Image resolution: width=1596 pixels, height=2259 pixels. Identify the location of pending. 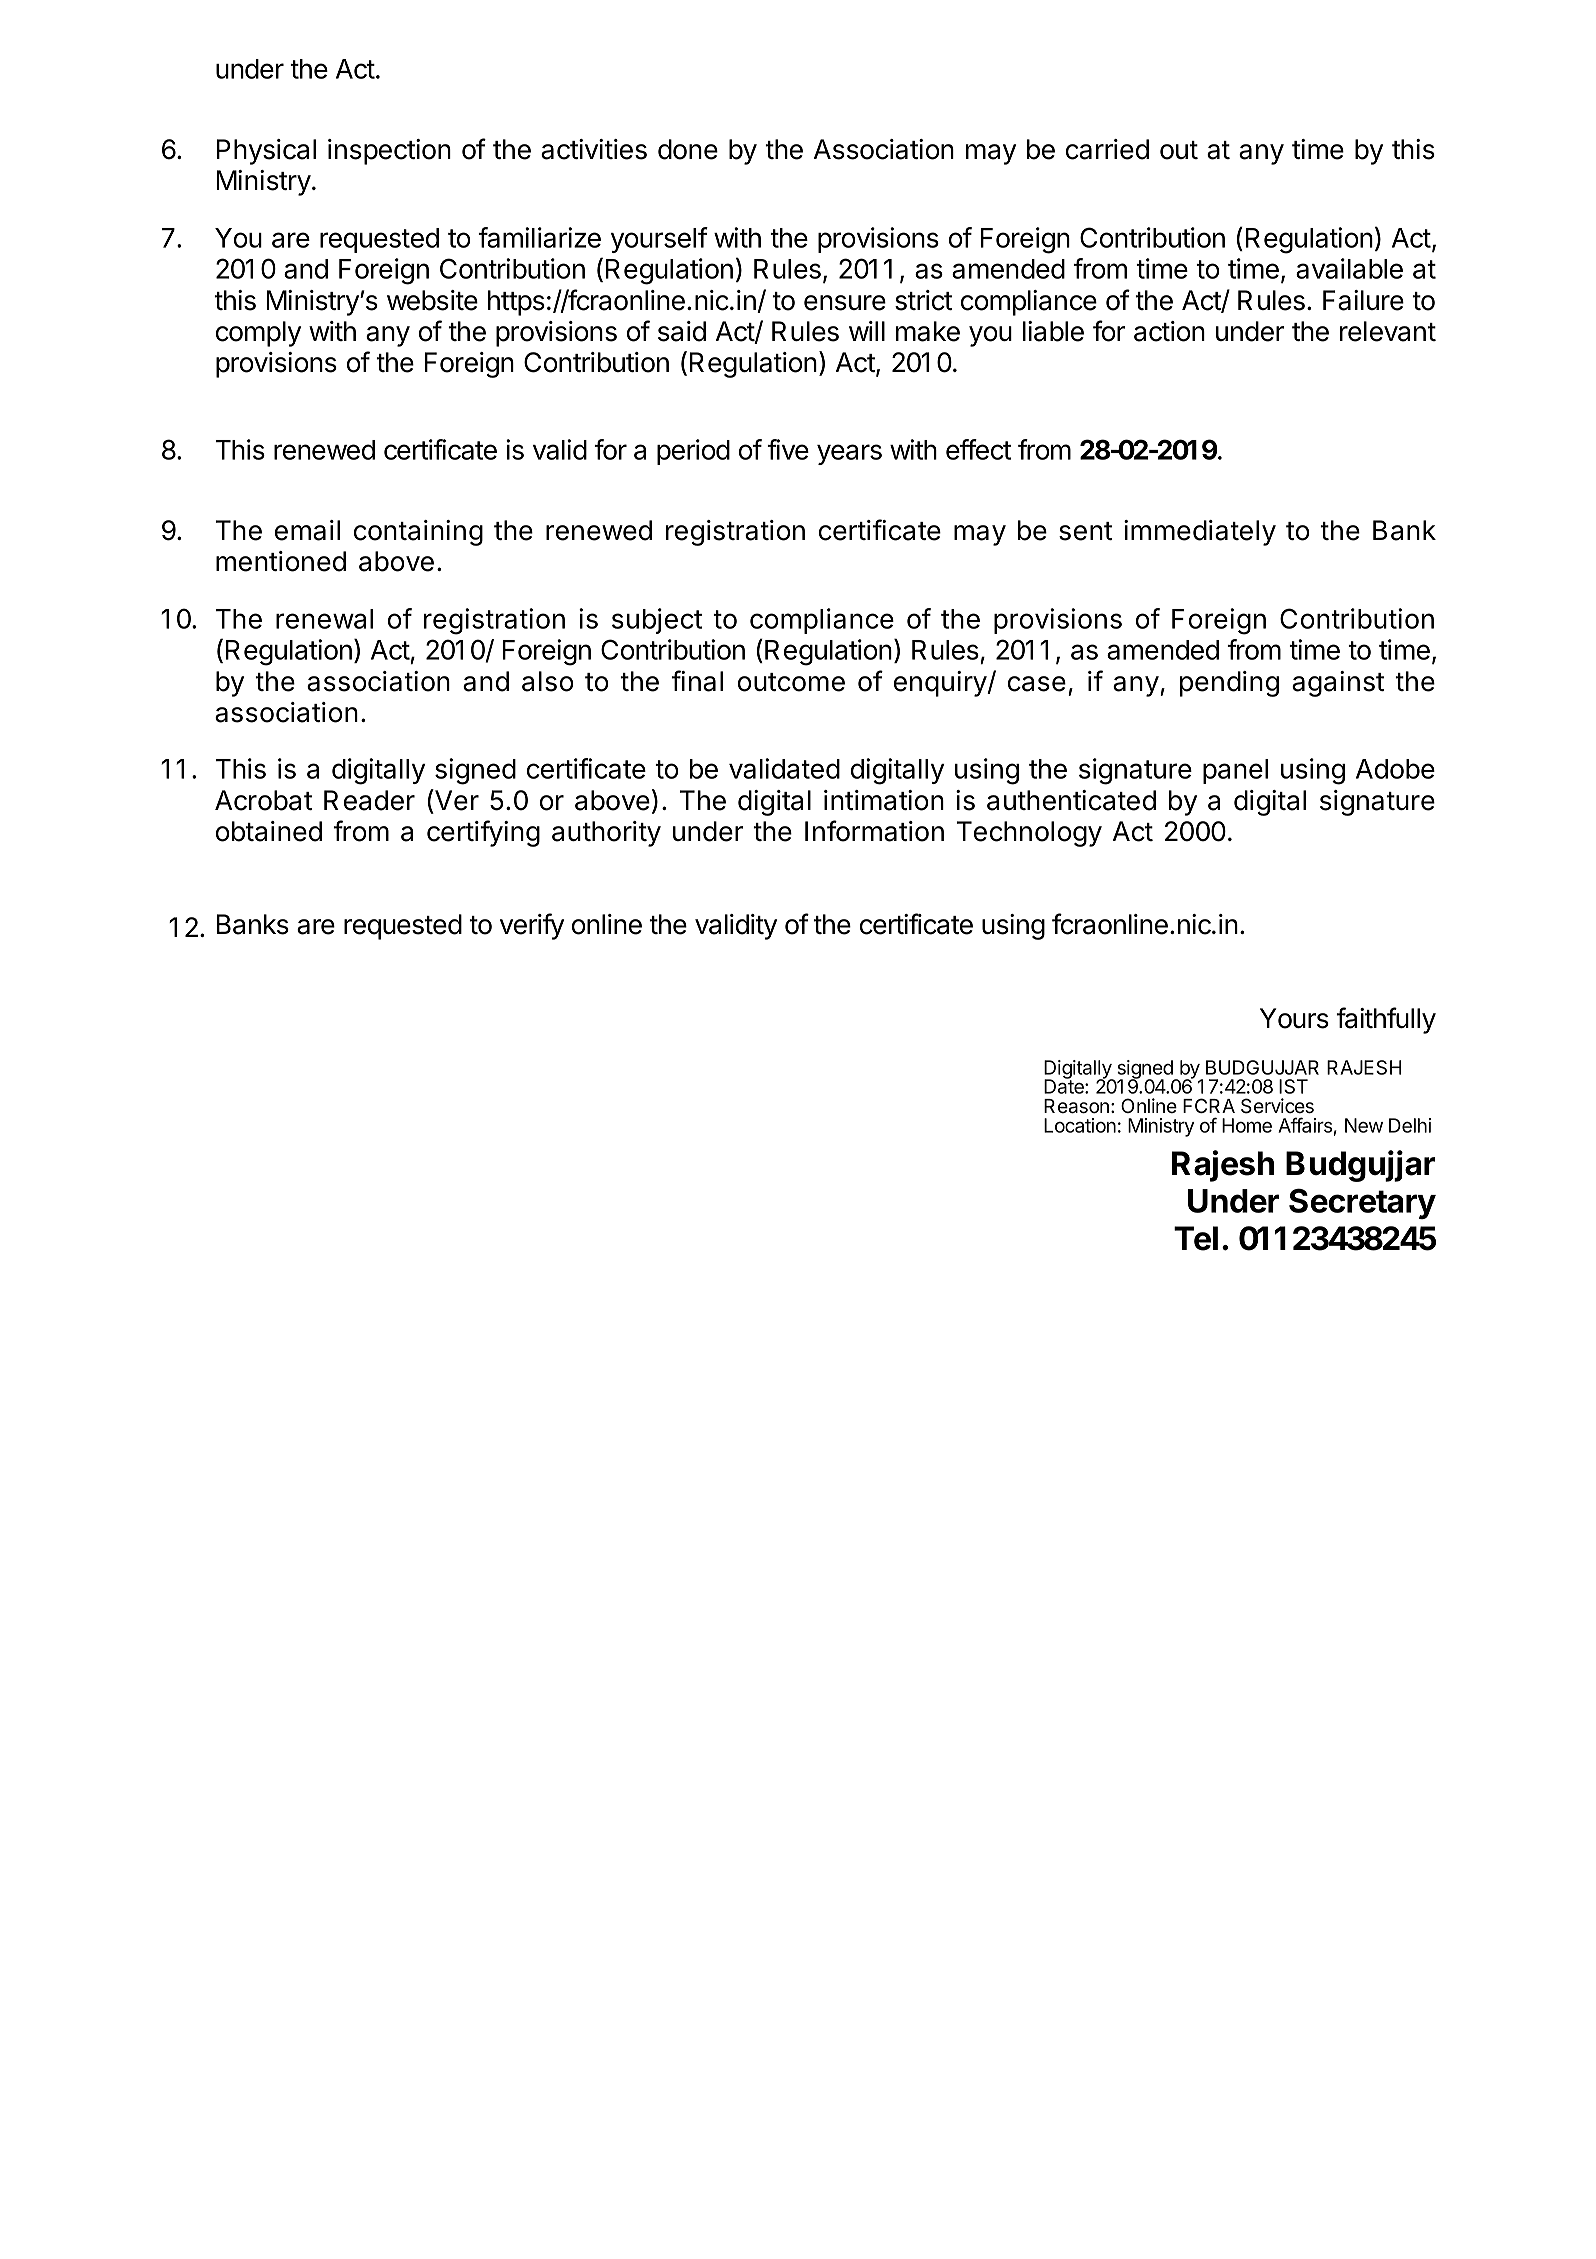
(1229, 684).
